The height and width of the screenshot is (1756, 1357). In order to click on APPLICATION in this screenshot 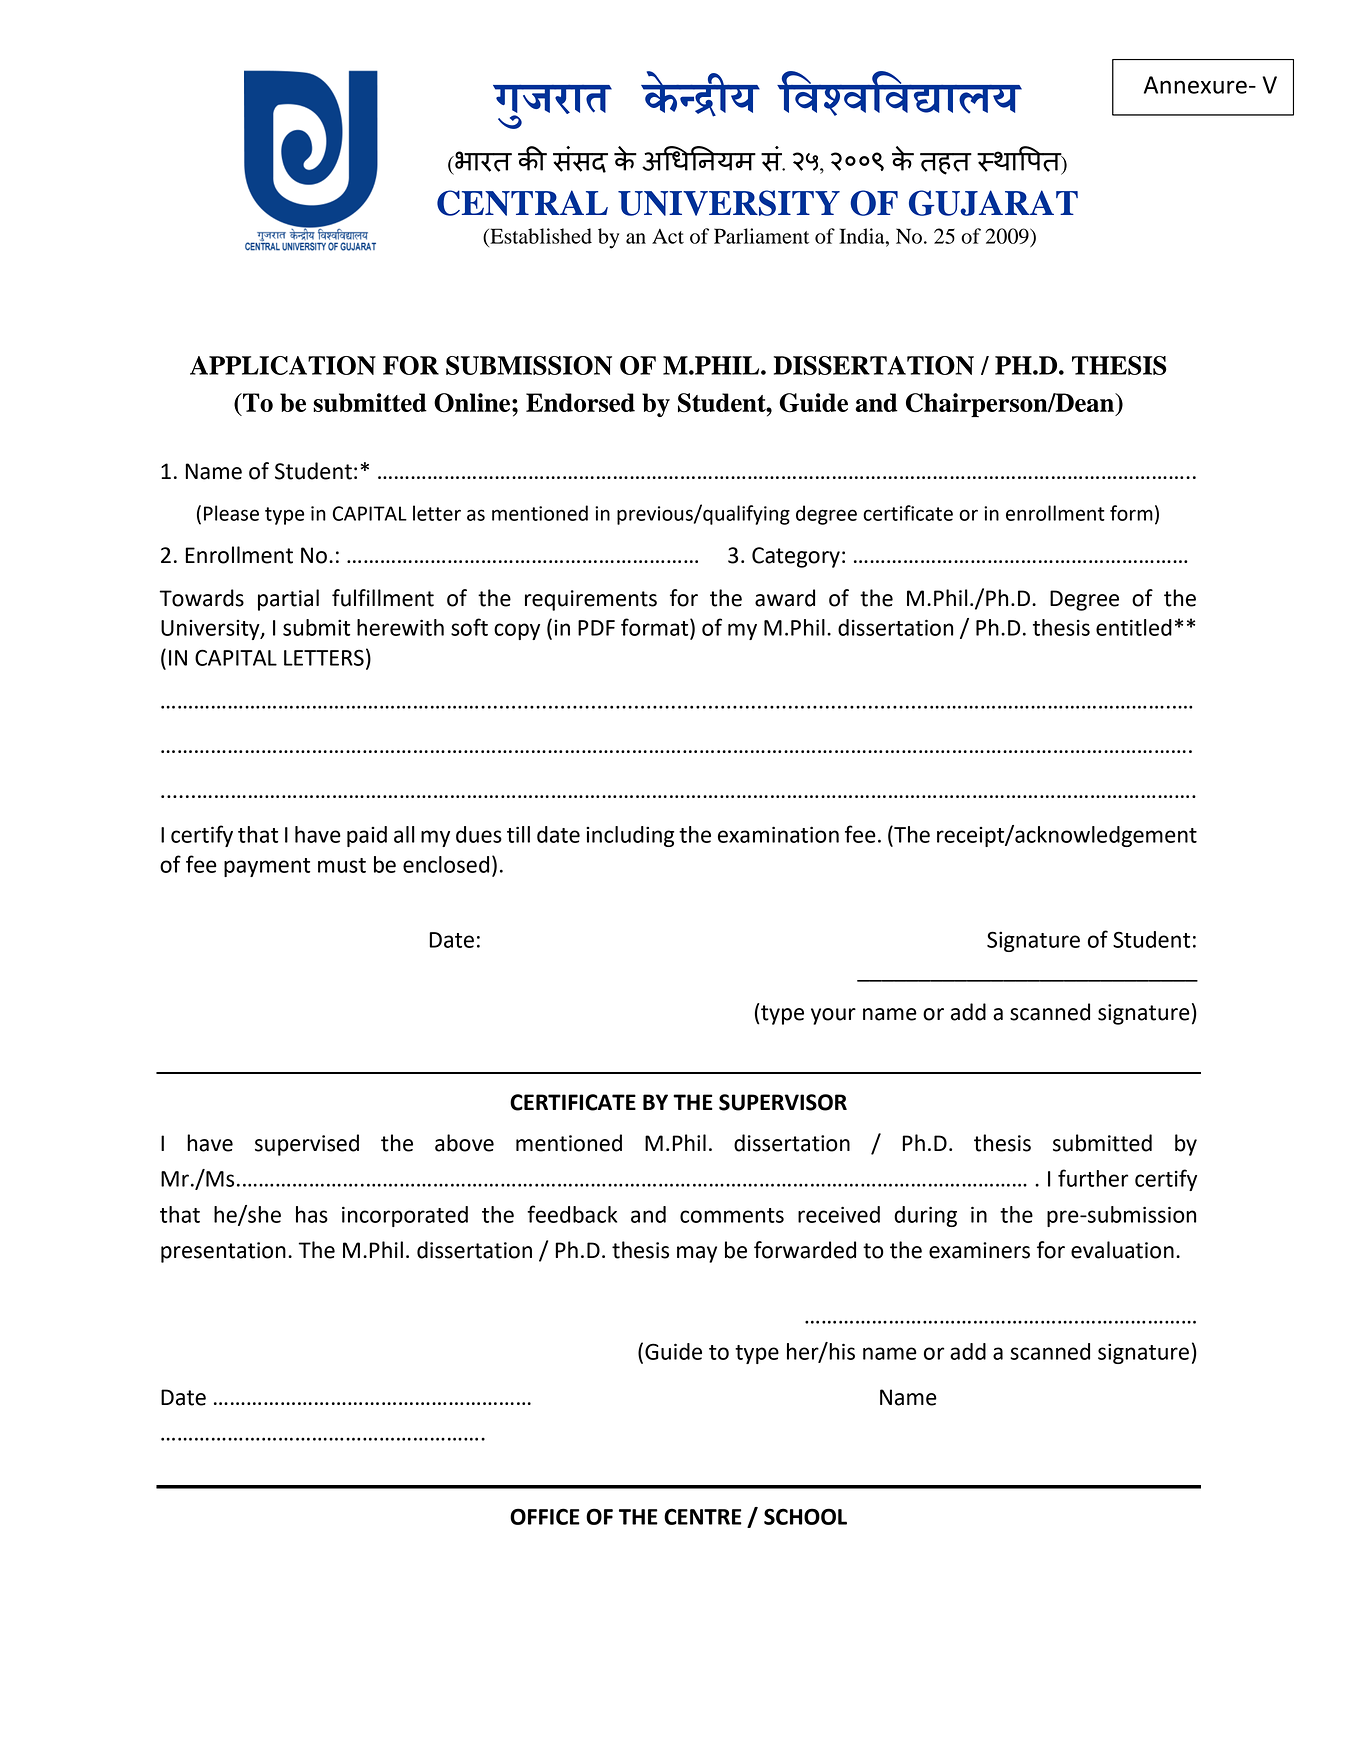, I will do `click(283, 365)`.
